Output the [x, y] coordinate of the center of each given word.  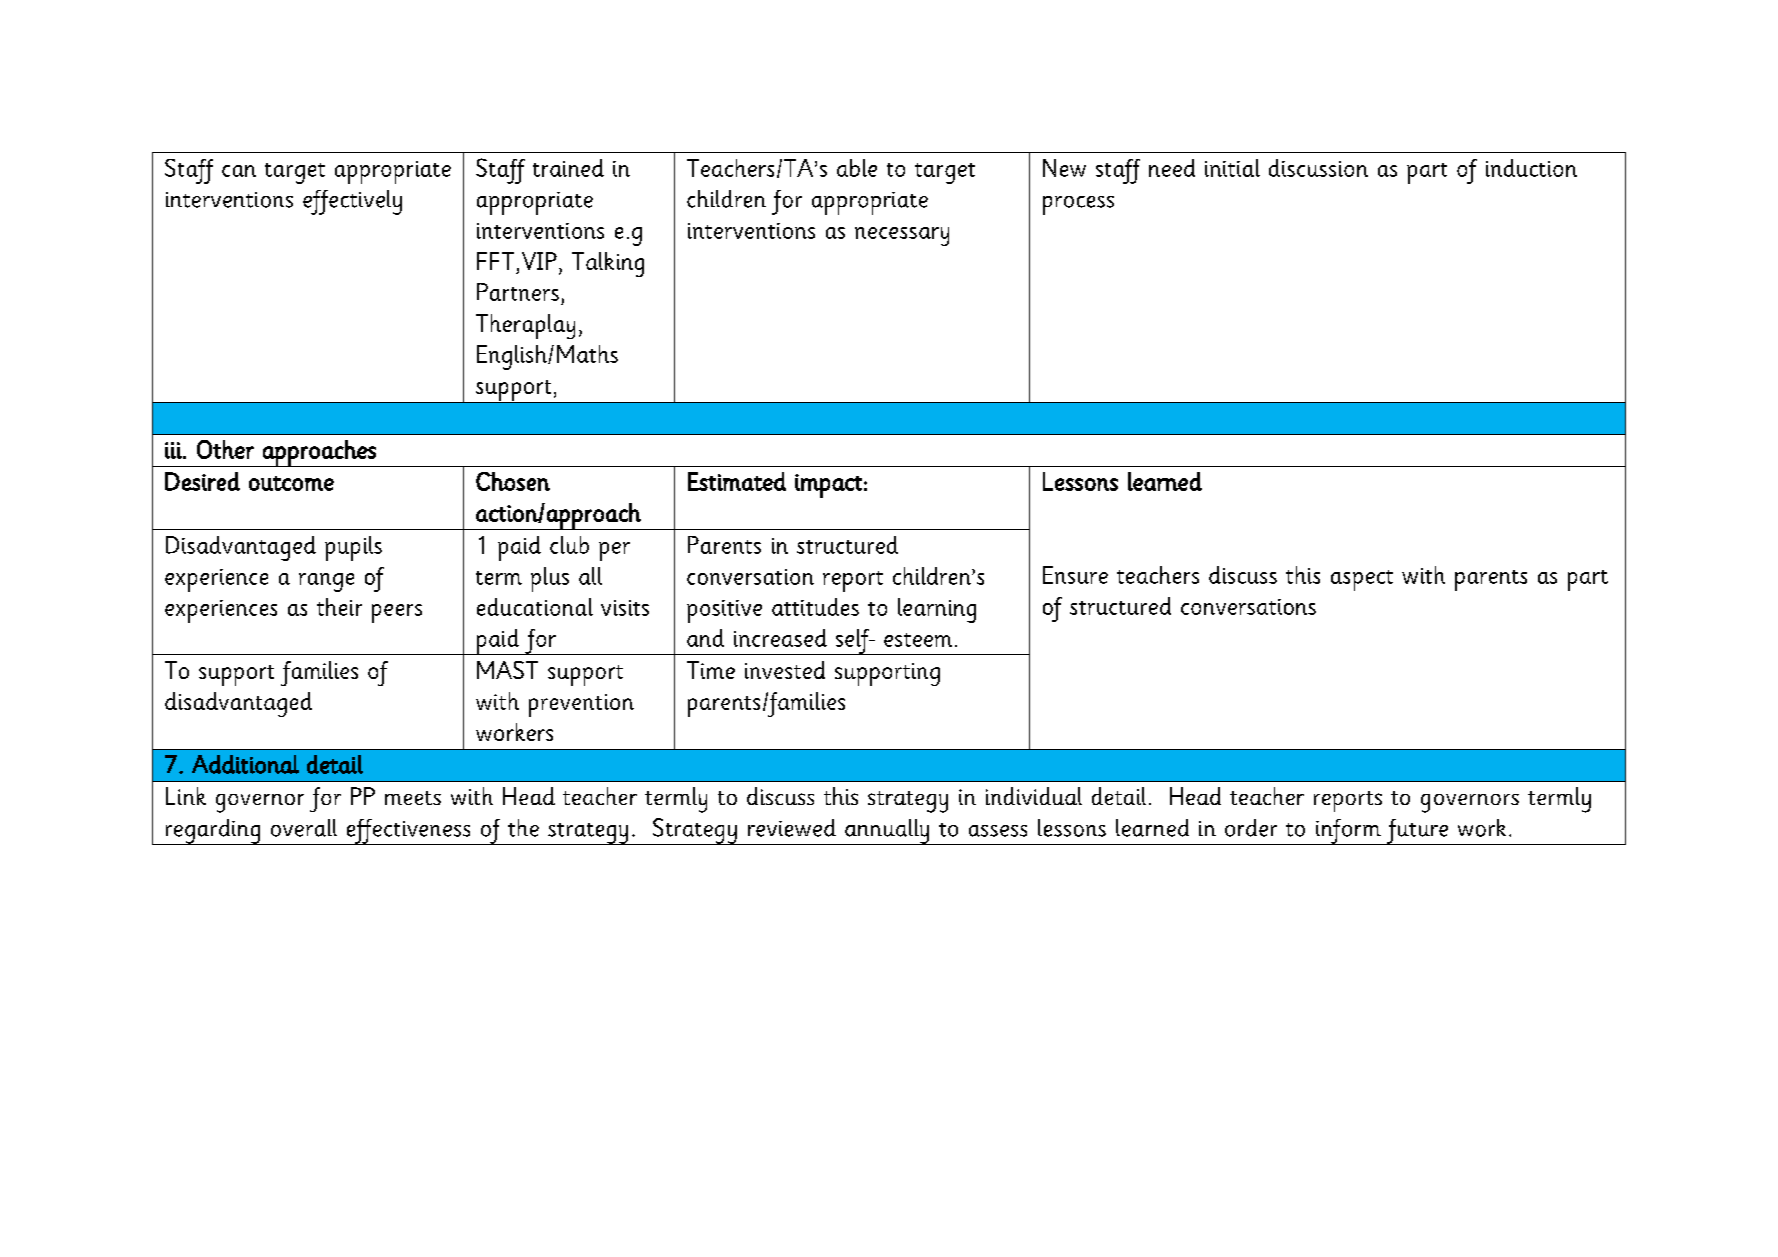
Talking [608, 264]
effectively [352, 202]
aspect [1362, 580]
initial [1232, 168]
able [857, 168]
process [1078, 205]
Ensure [1075, 575]
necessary [902, 236]
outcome [291, 483]
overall [304, 828]
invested [785, 670]
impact [828, 486]
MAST [507, 670]
